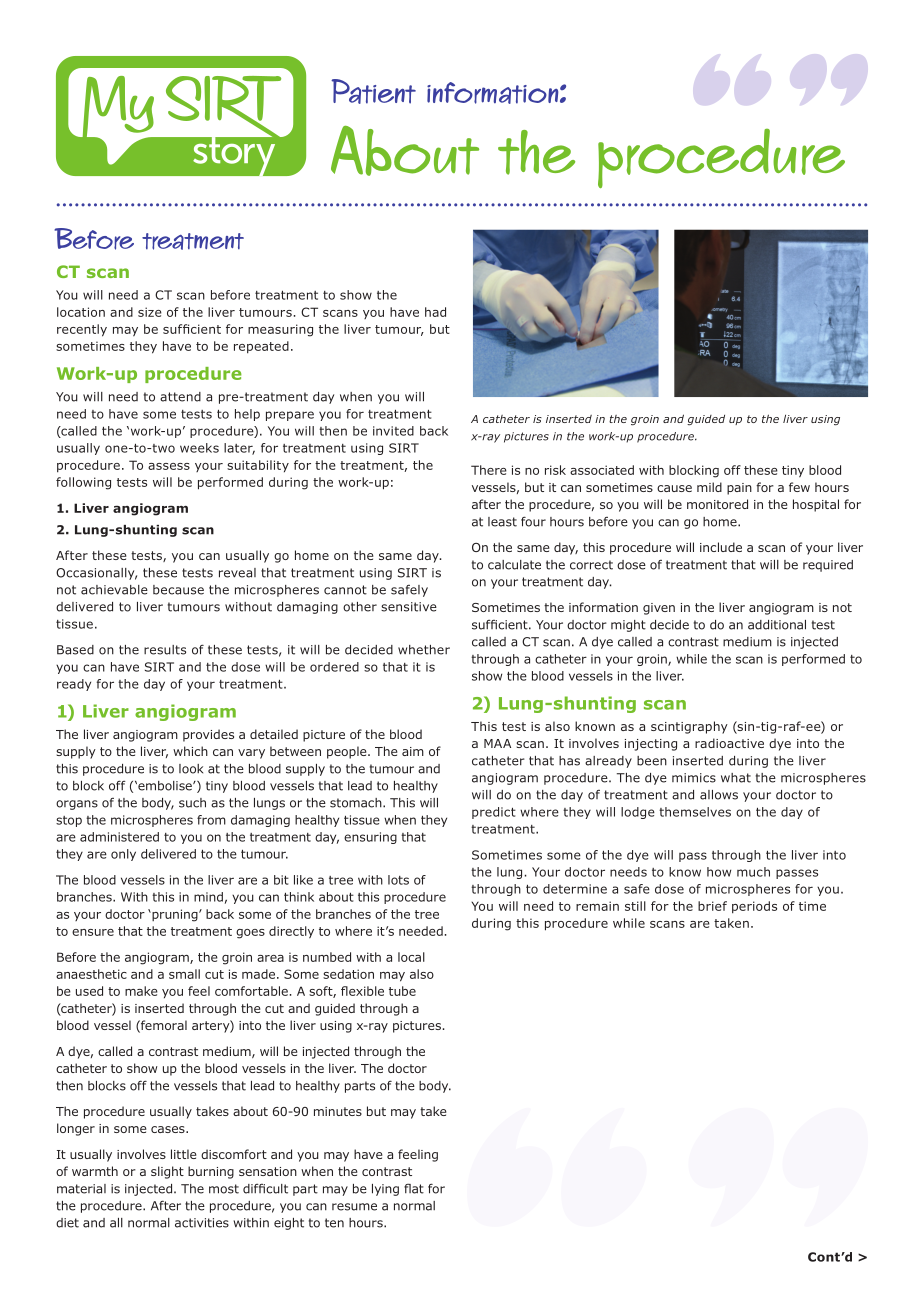  I want to click on had, so click(435, 312).
